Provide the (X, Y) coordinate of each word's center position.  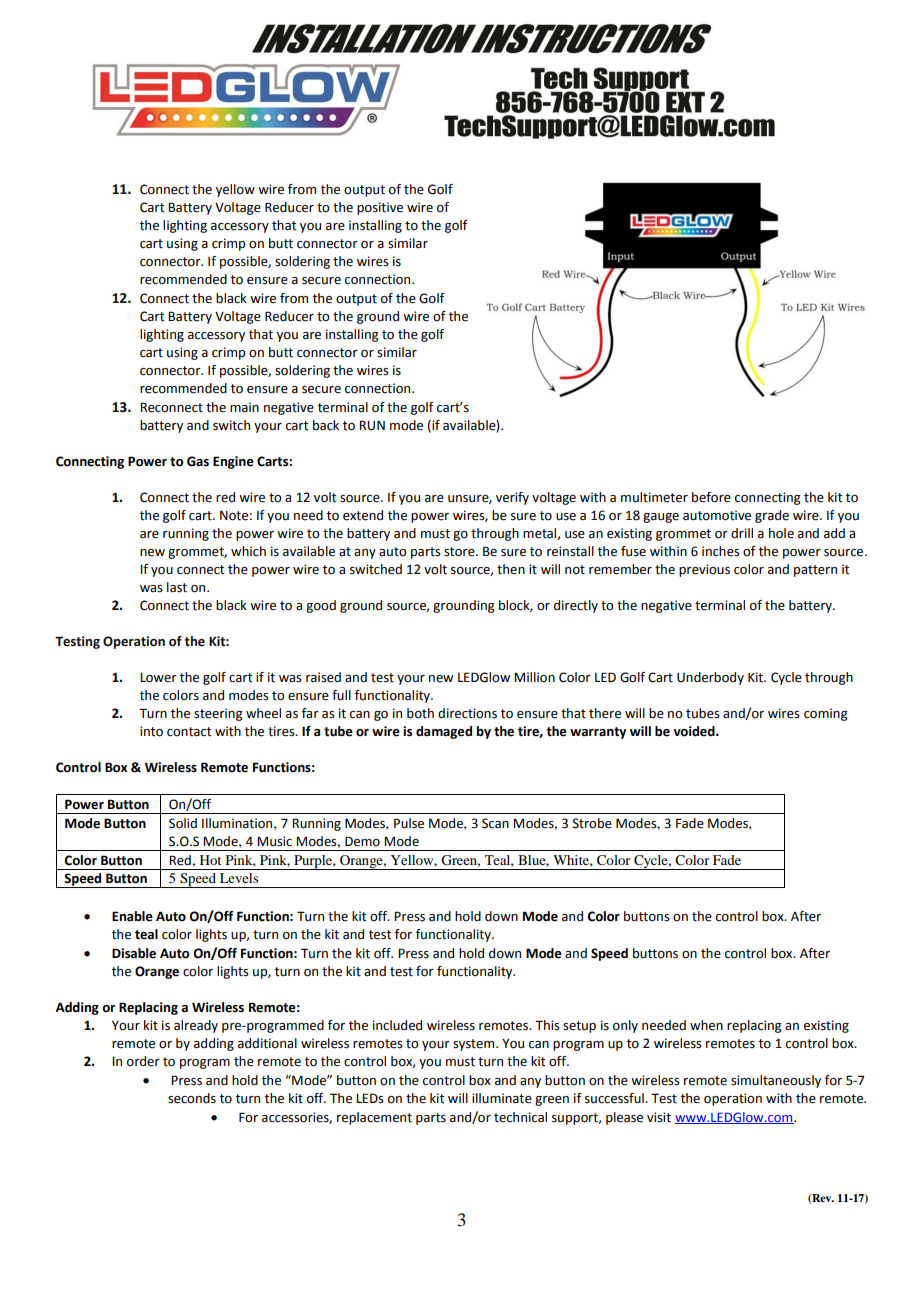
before (711, 497)
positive (380, 208)
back (326, 425)
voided (695, 731)
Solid (183, 823)
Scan (495, 823)
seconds (192, 1098)
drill (742, 533)
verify (512, 498)
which (248, 551)
